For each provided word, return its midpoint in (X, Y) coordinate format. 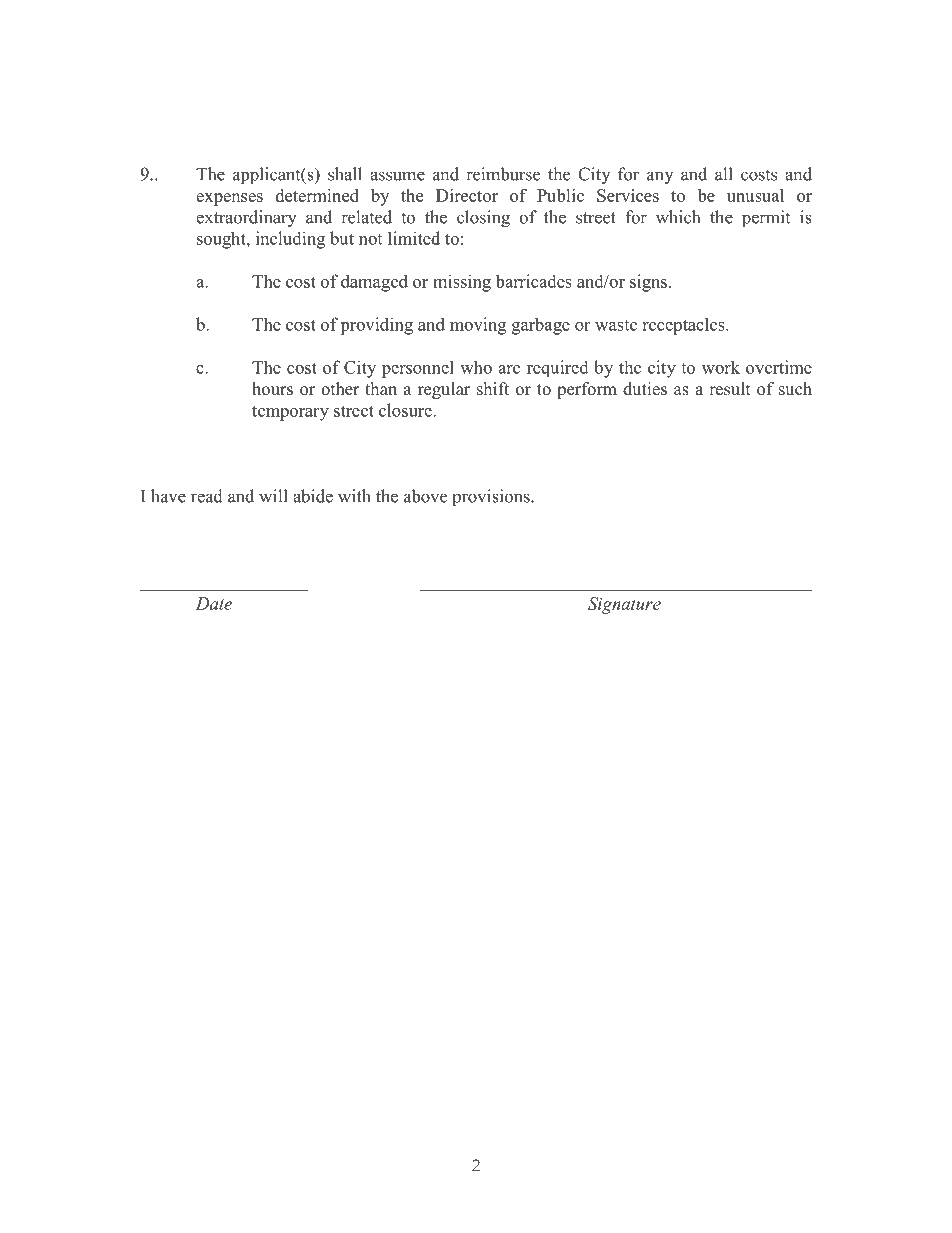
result (729, 389)
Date (214, 603)
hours (272, 389)
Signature (624, 605)
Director (467, 195)
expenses (229, 199)
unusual (755, 195)
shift (493, 389)
